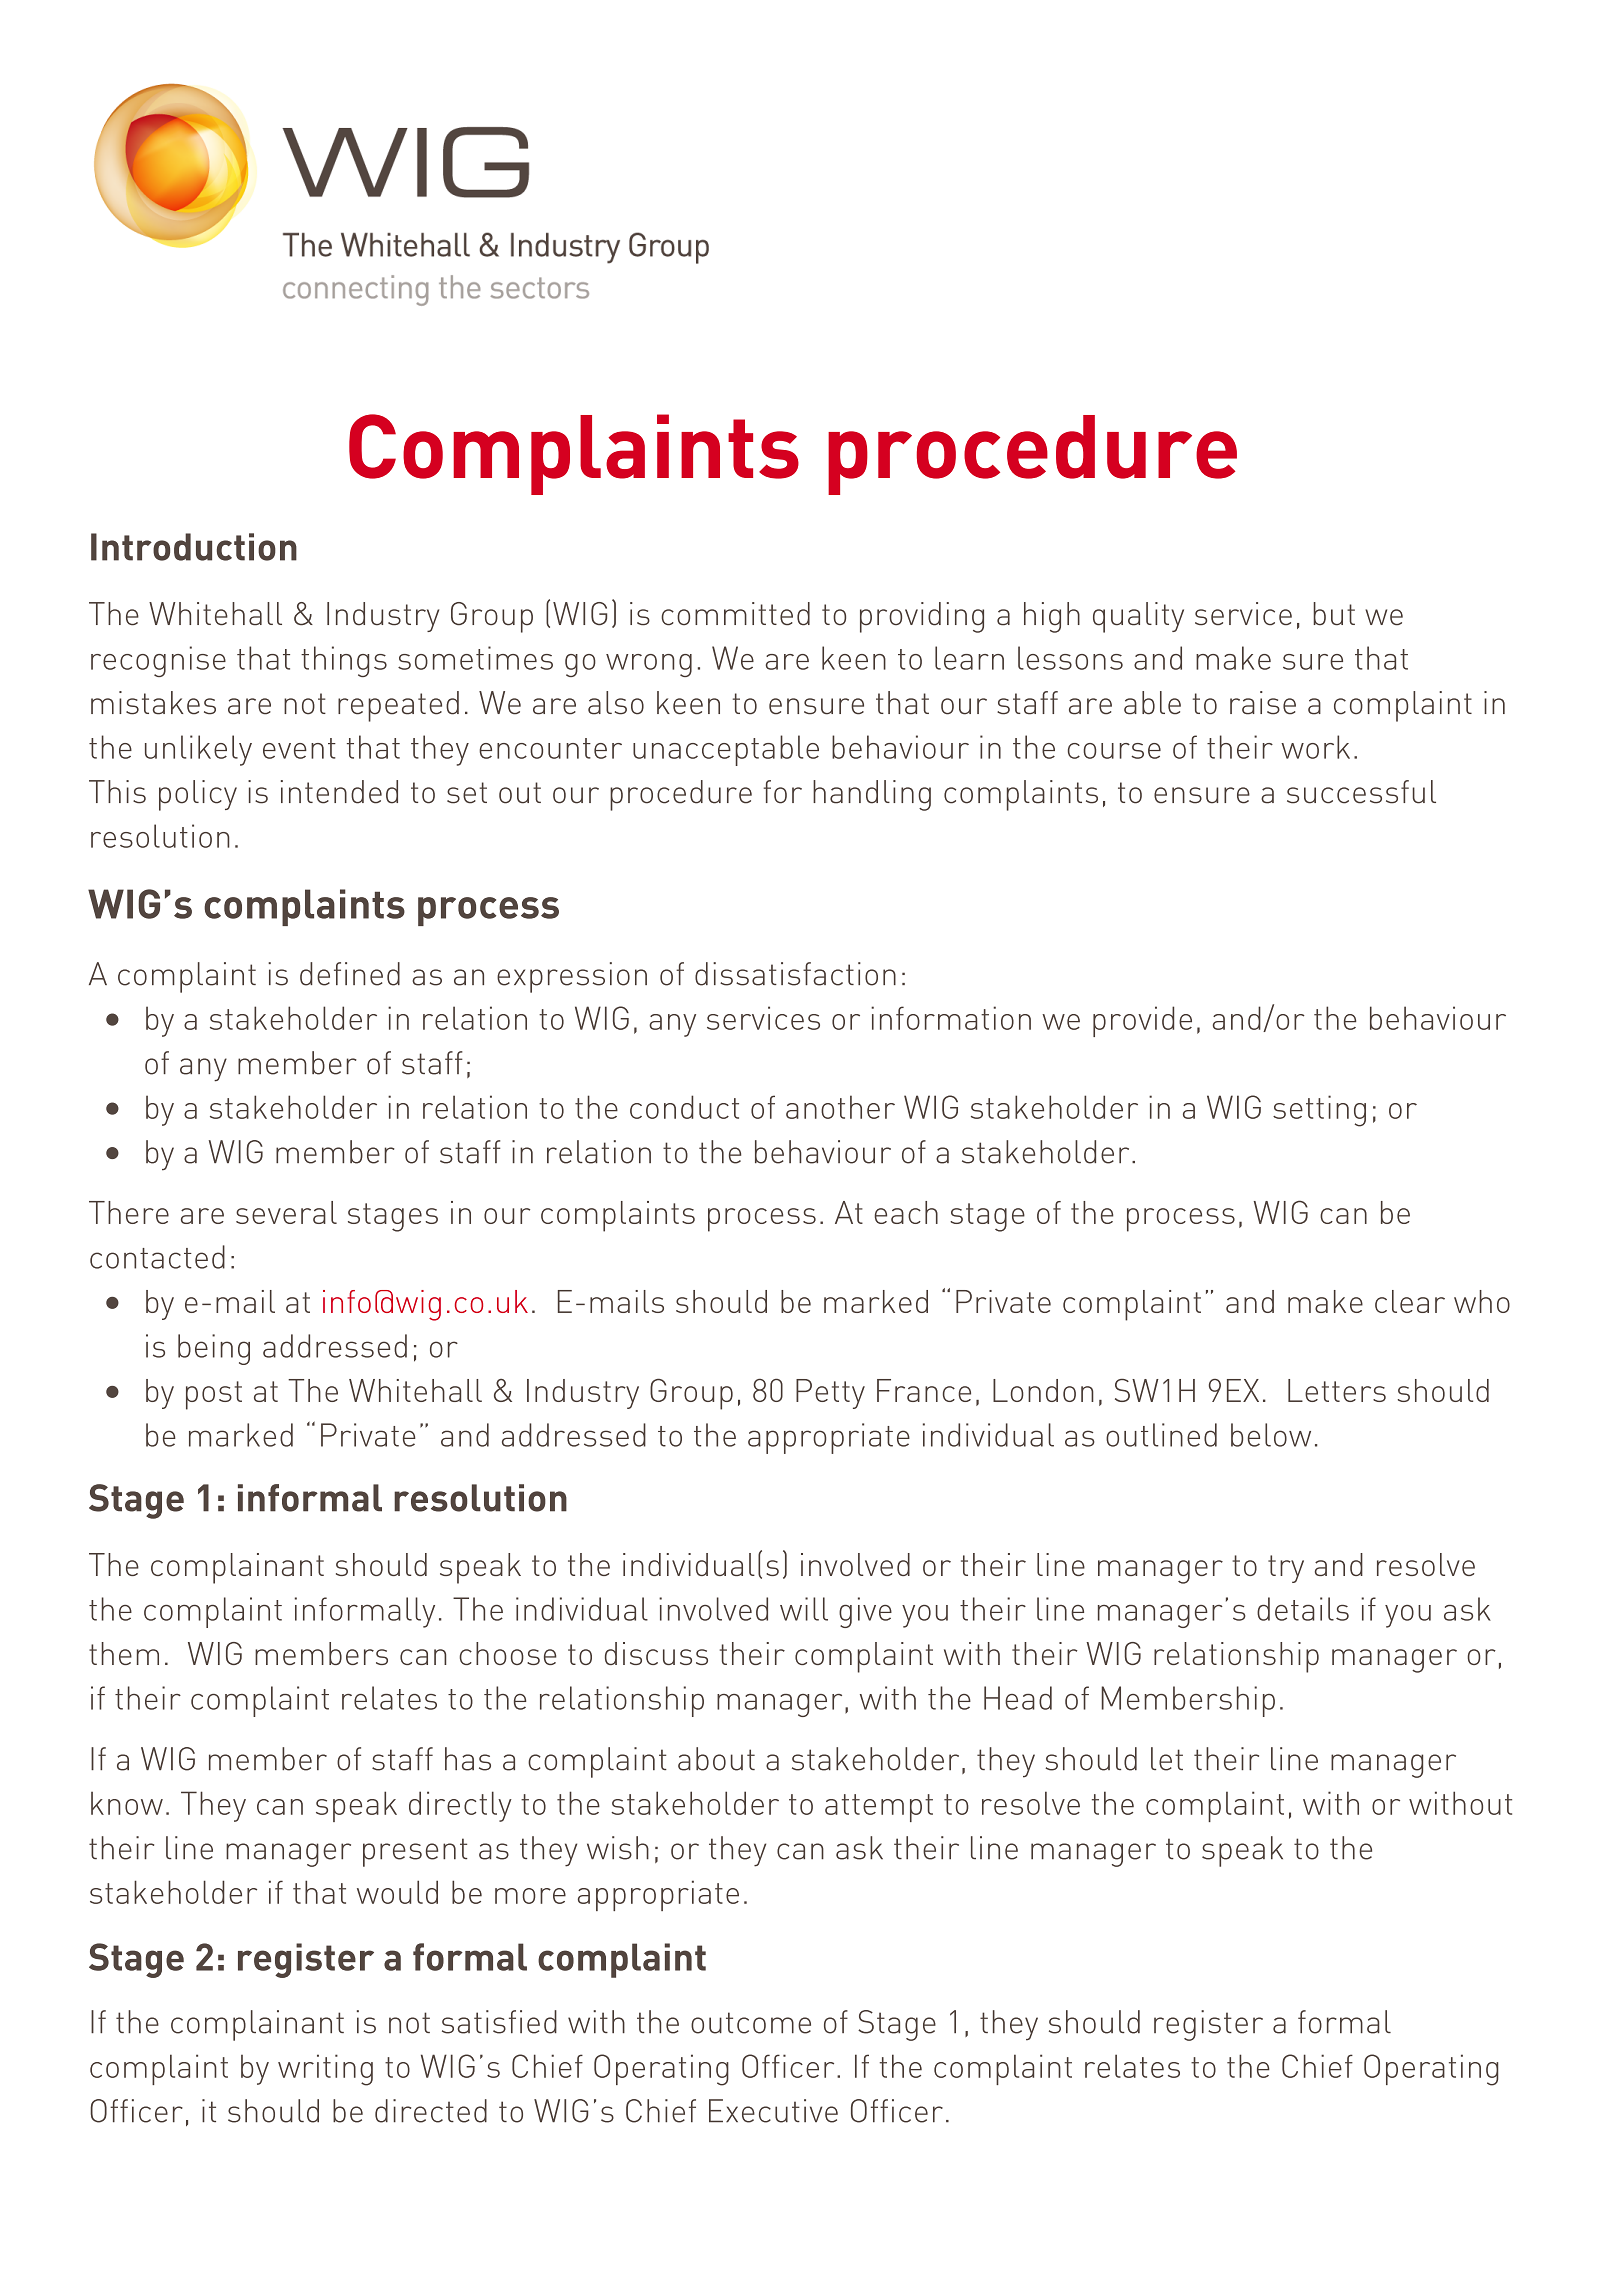  Describe the element at coordinates (735, 614) in the document. I see `committed` at that location.
